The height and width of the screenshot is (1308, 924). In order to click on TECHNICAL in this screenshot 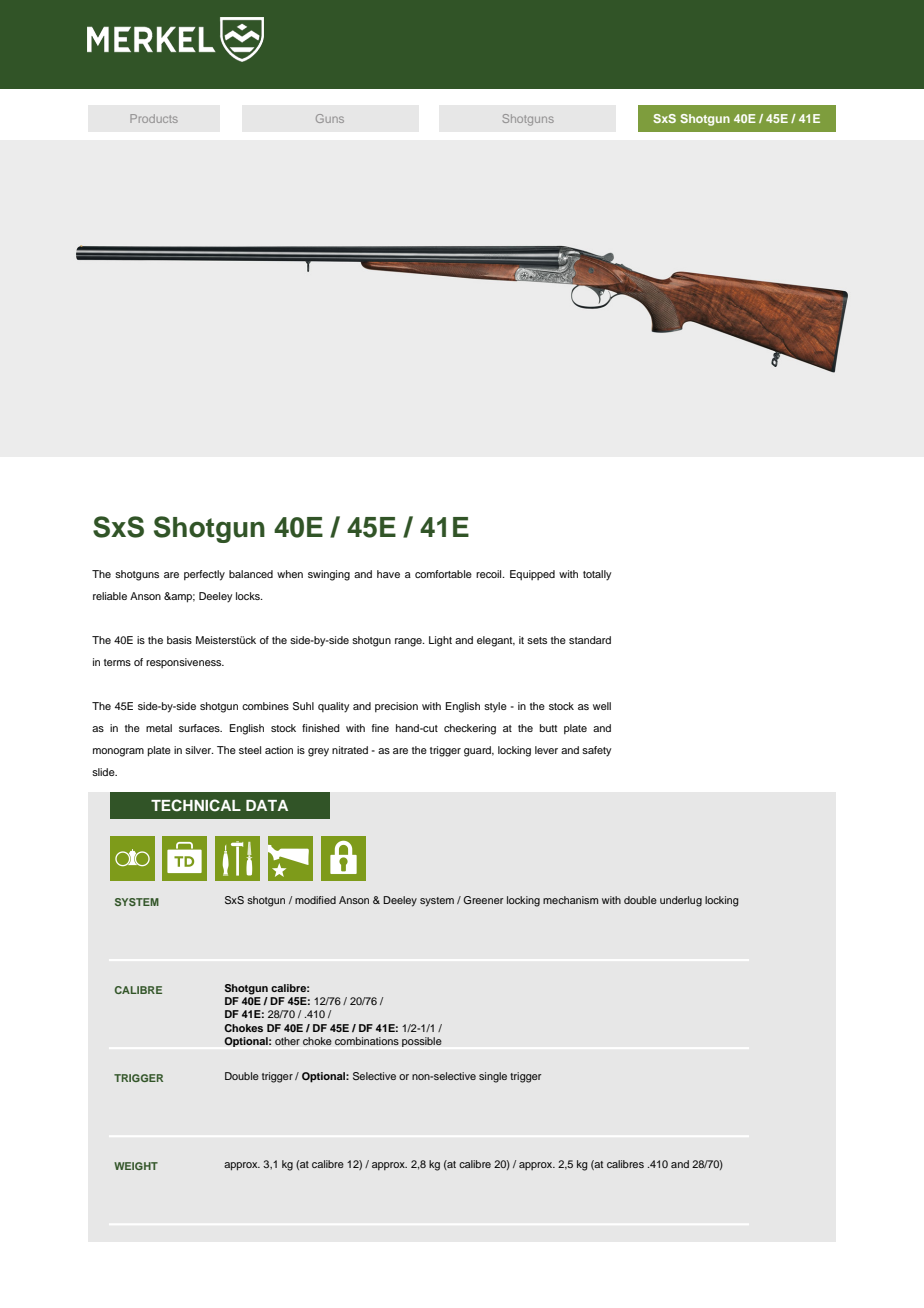, I will do `click(196, 805)`.
